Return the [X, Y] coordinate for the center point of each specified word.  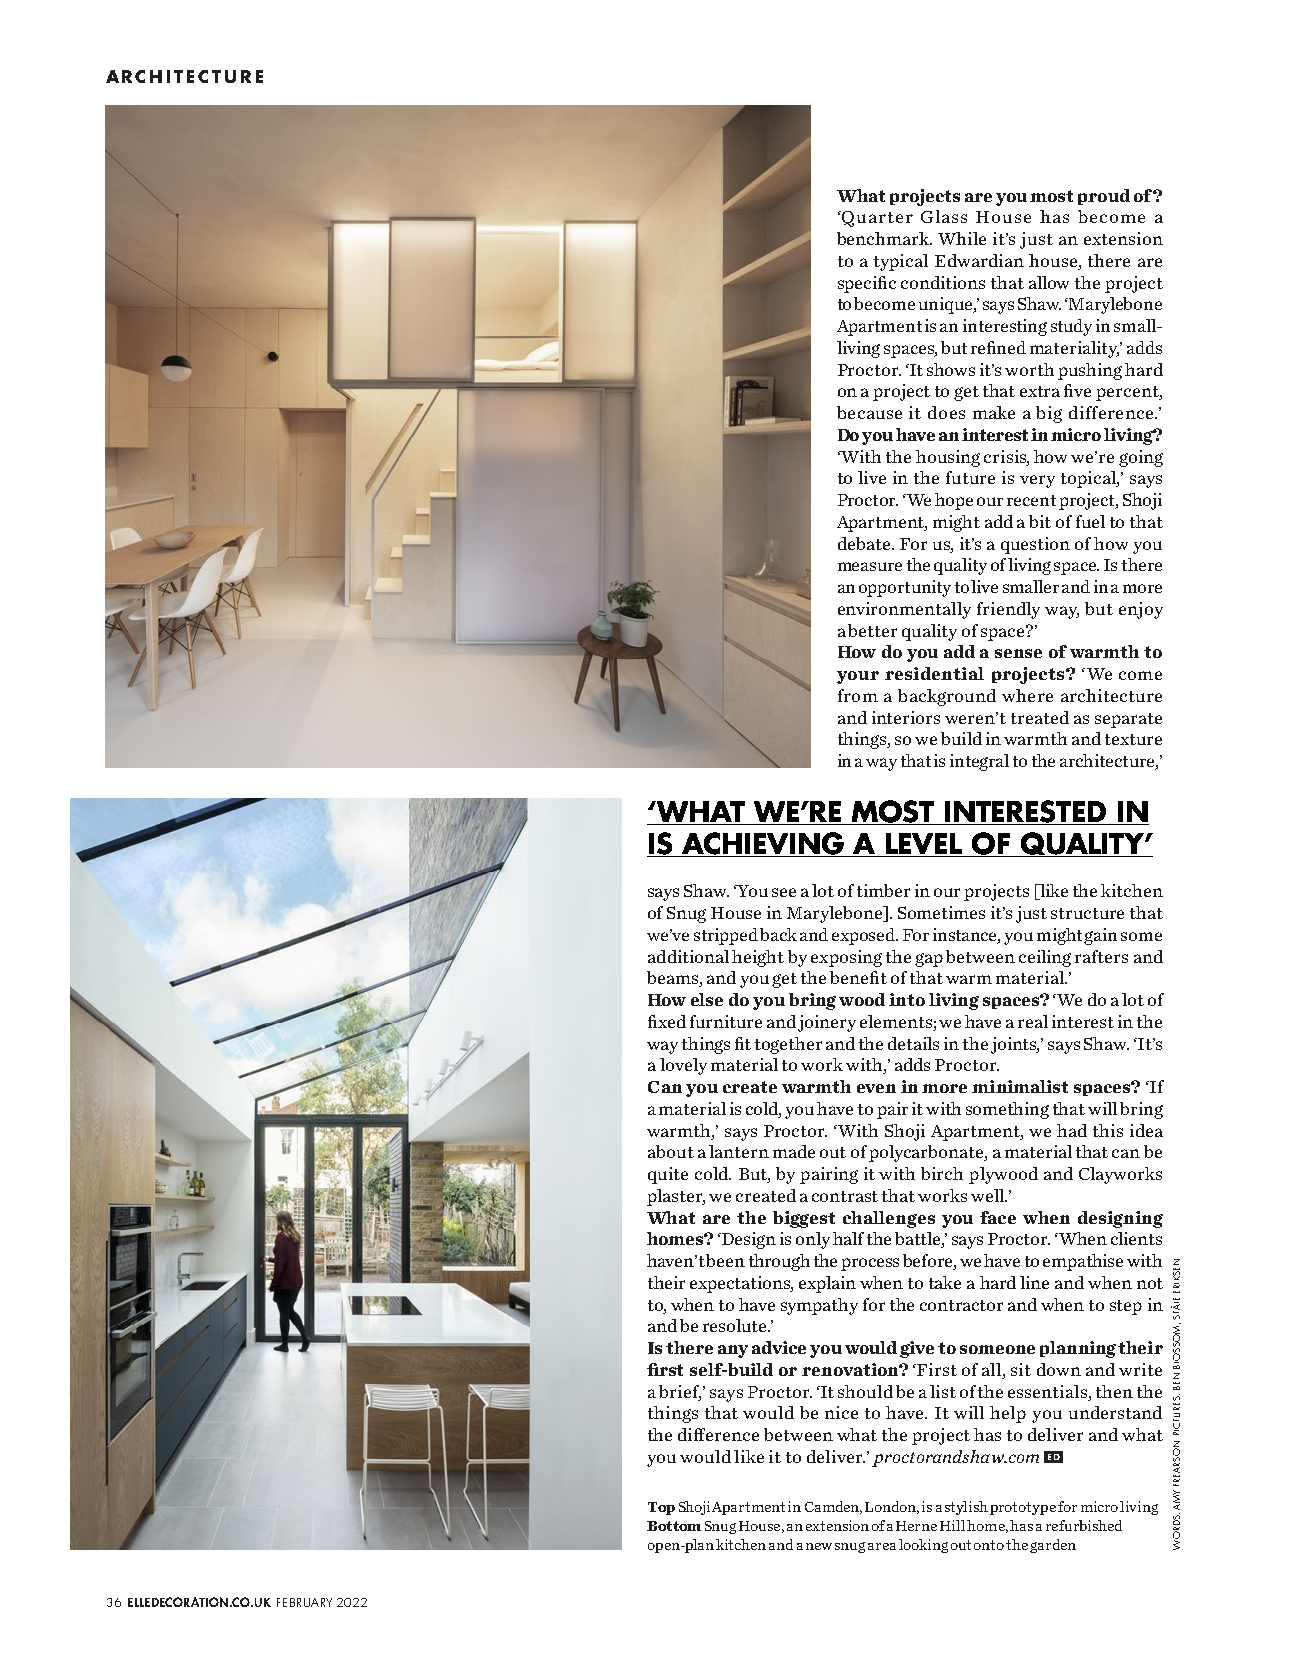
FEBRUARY [304, 1602]
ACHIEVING [763, 844]
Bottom [674, 1526]
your [858, 677]
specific [867, 284]
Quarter [876, 219]
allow [1049, 282]
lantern [739, 1151]
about [671, 1151]
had [1072, 1130]
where [1027, 695]
